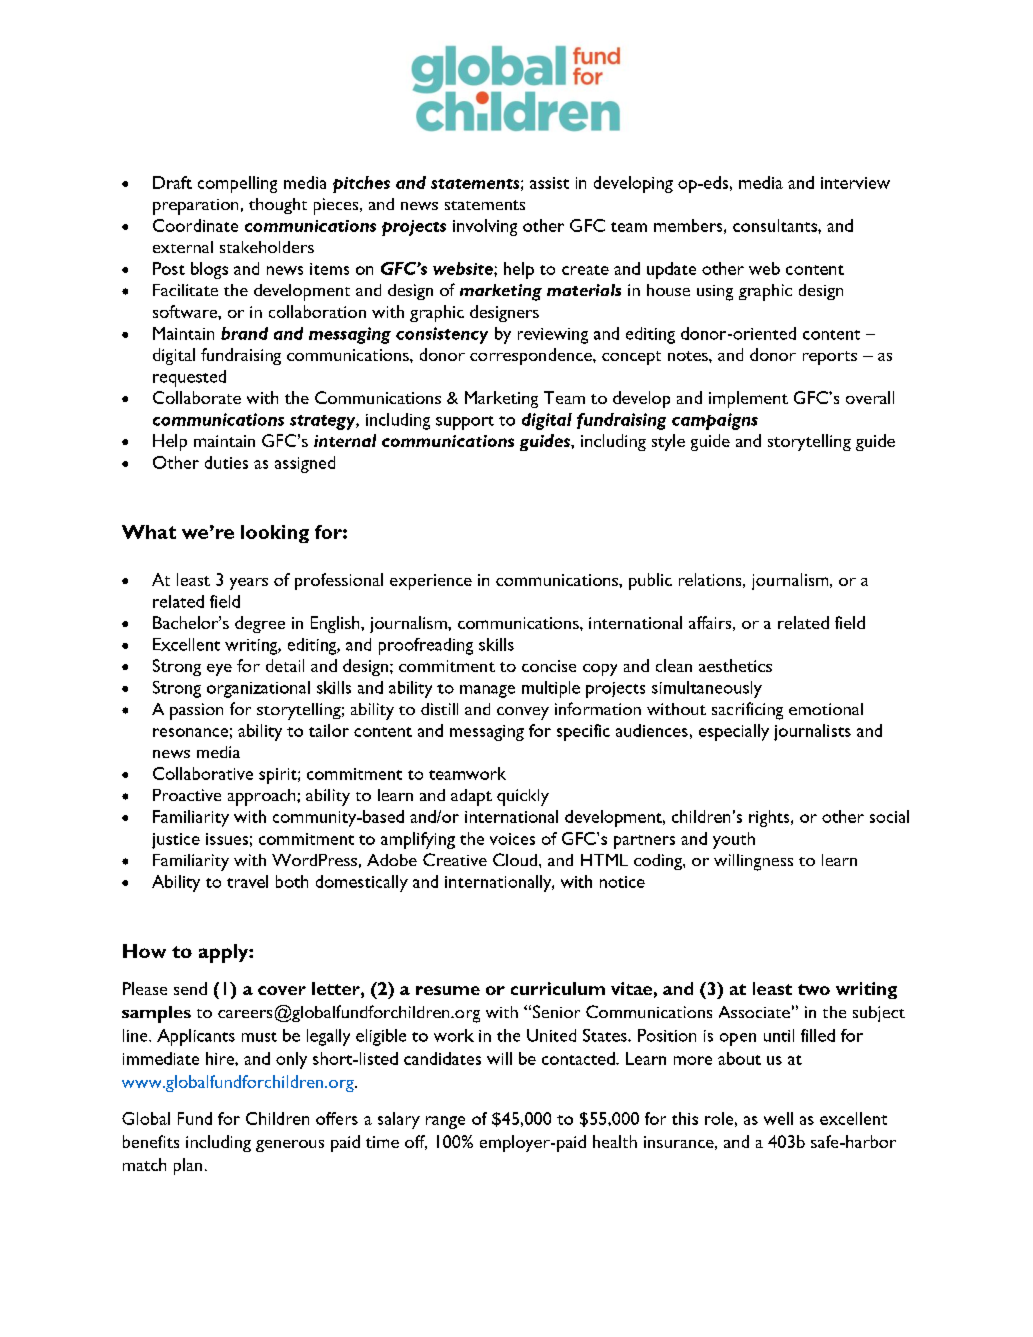  What do you see at coordinates (445, 1122) in the document?
I see `range` at bounding box center [445, 1122].
